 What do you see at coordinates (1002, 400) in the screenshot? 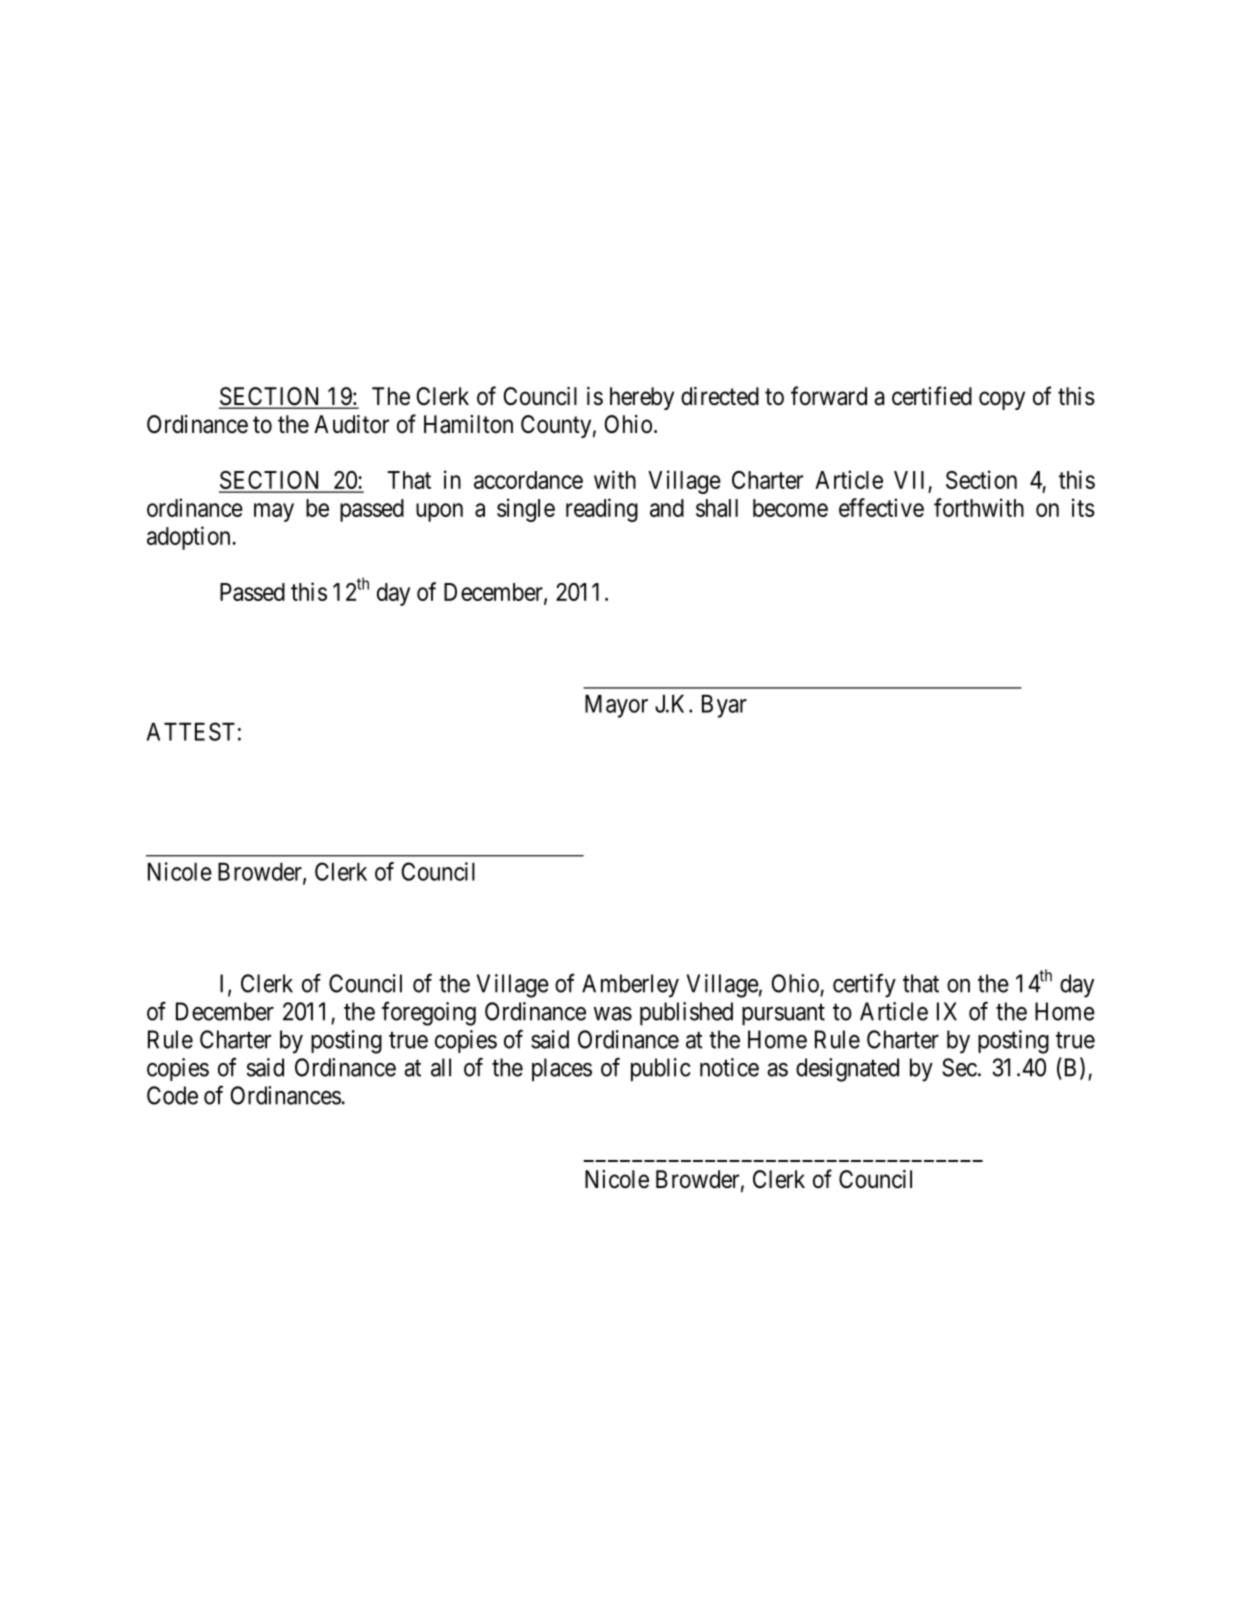
I see `copy` at bounding box center [1002, 400].
